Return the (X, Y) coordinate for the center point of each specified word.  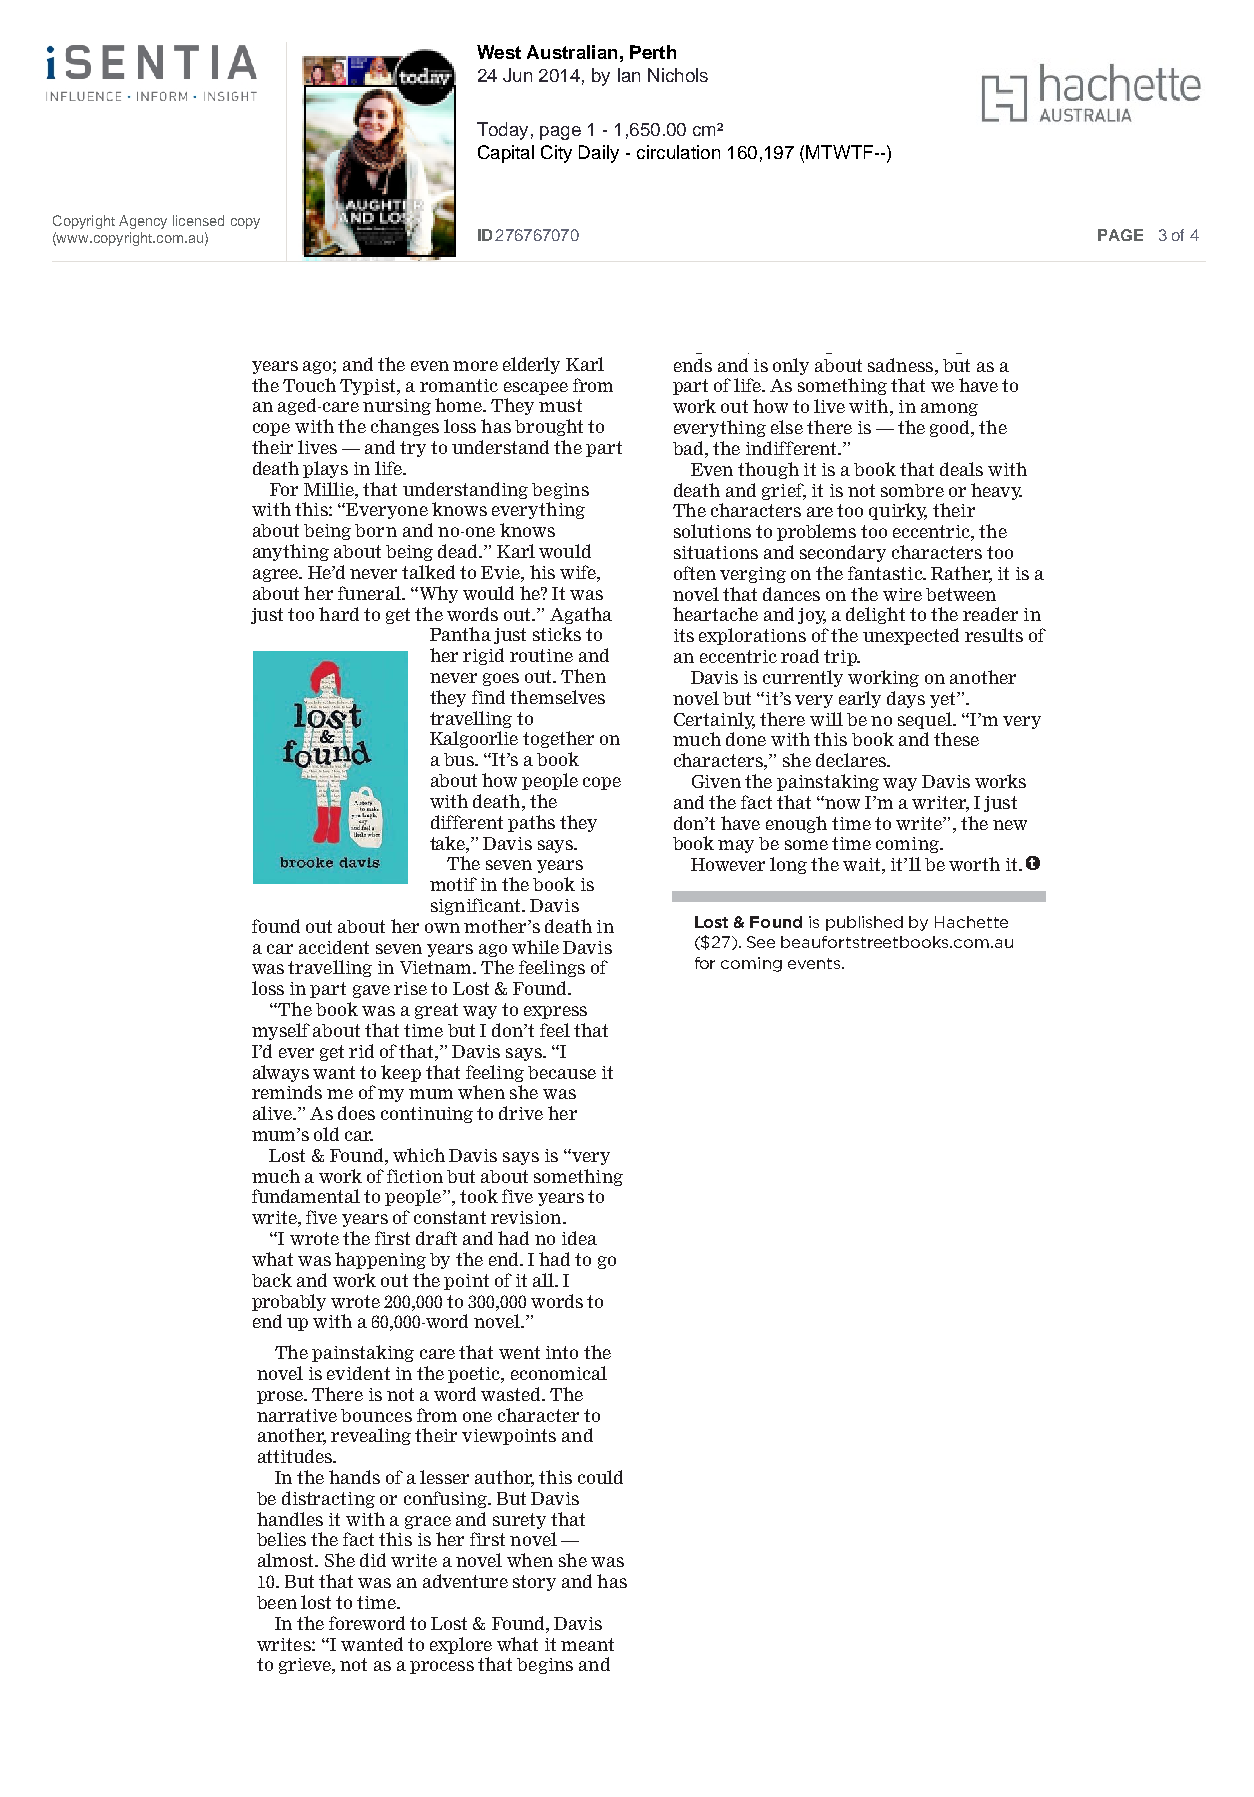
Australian (572, 52)
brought (549, 427)
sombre (912, 490)
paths (531, 823)
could (600, 1477)
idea (579, 1238)
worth (974, 864)
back (272, 1280)
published (864, 923)
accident (334, 947)
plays (325, 469)
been (277, 1602)
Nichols (678, 75)
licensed (198, 220)
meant (587, 1644)
